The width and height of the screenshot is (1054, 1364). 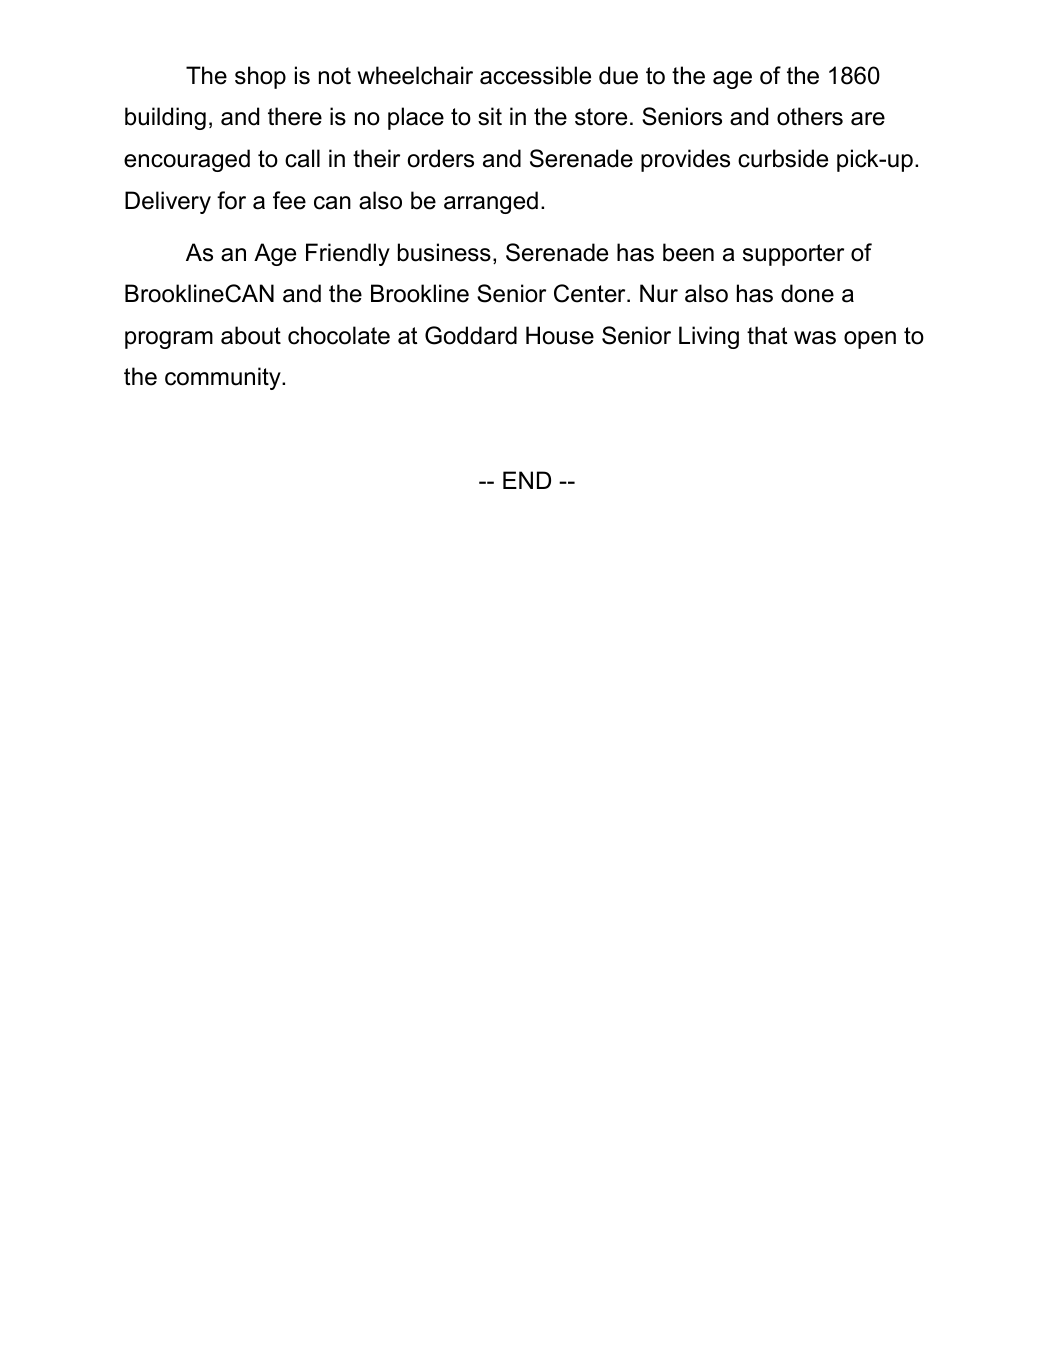 I want to click on was, so click(x=815, y=338).
